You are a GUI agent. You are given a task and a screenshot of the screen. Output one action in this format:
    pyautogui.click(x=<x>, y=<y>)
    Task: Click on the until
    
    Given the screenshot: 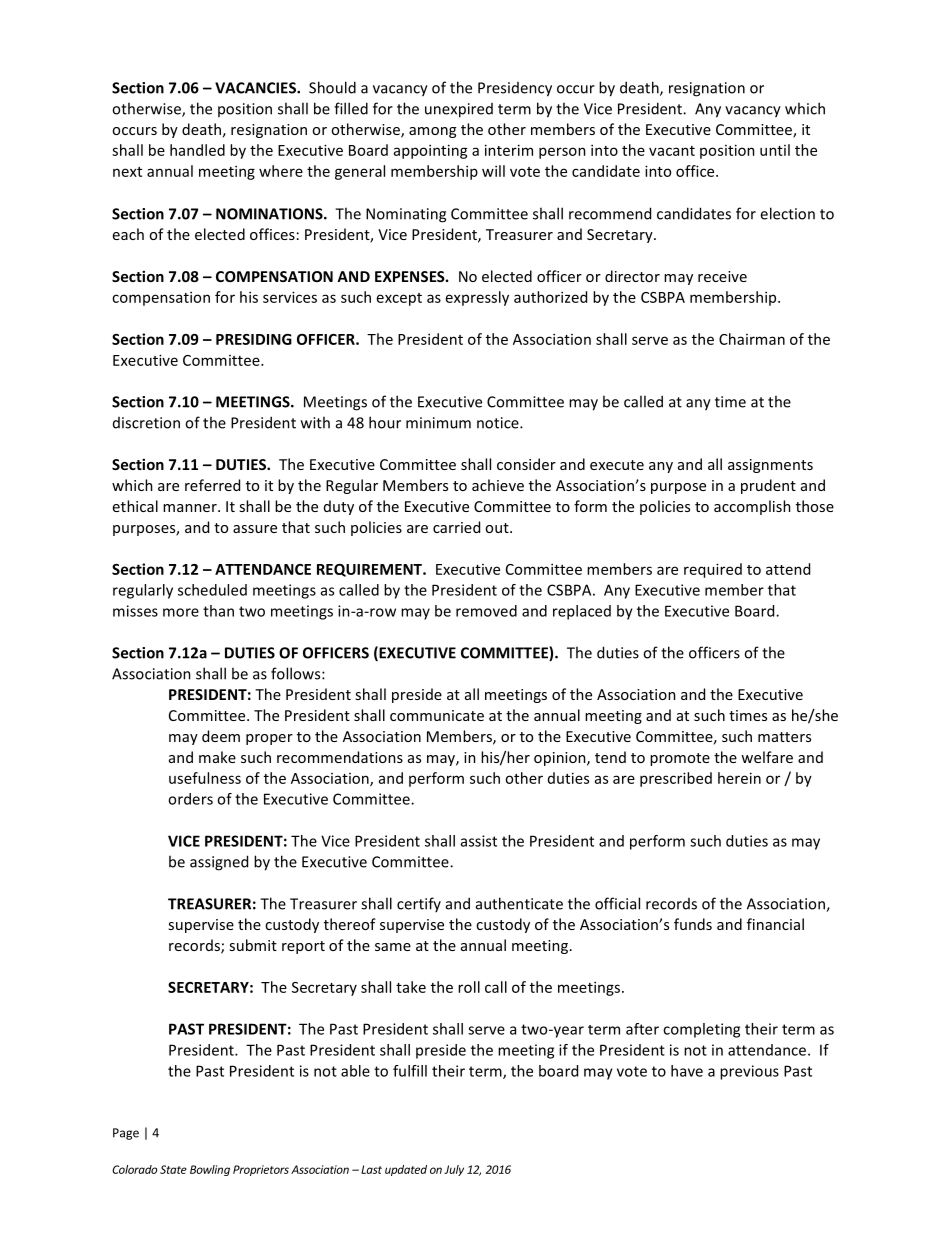 What is the action you would take?
    pyautogui.click(x=775, y=150)
